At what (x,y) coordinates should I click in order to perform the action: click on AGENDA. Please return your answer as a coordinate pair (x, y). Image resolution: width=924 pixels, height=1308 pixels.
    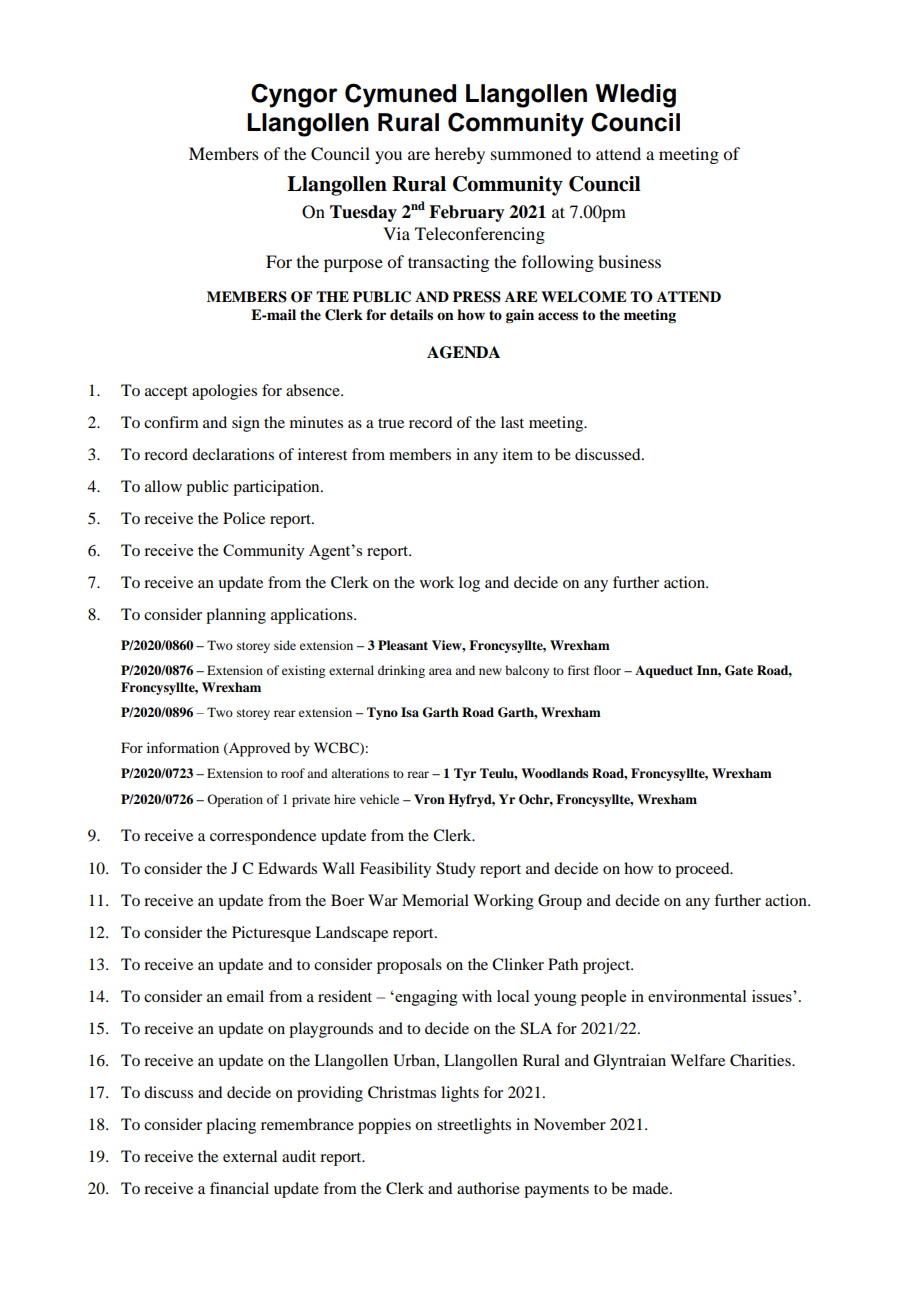
    Looking at the image, I should click on (463, 352).
